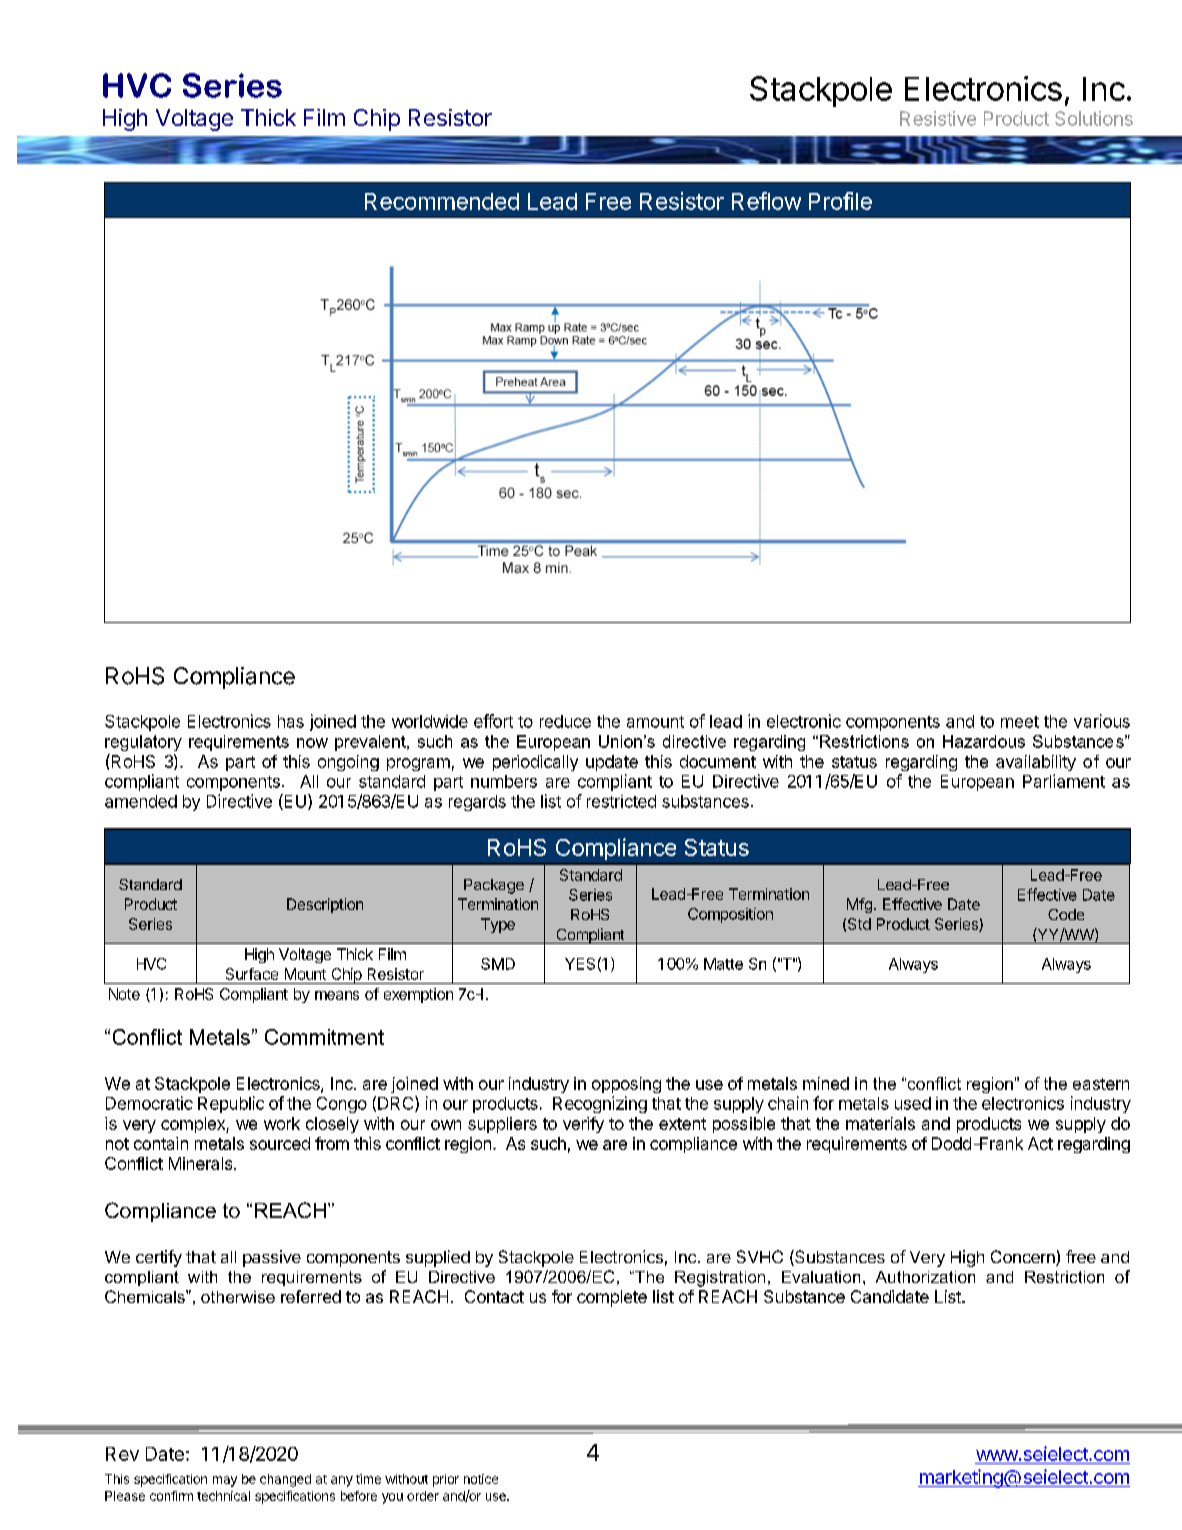  I want to click on Recommended, so click(442, 201).
